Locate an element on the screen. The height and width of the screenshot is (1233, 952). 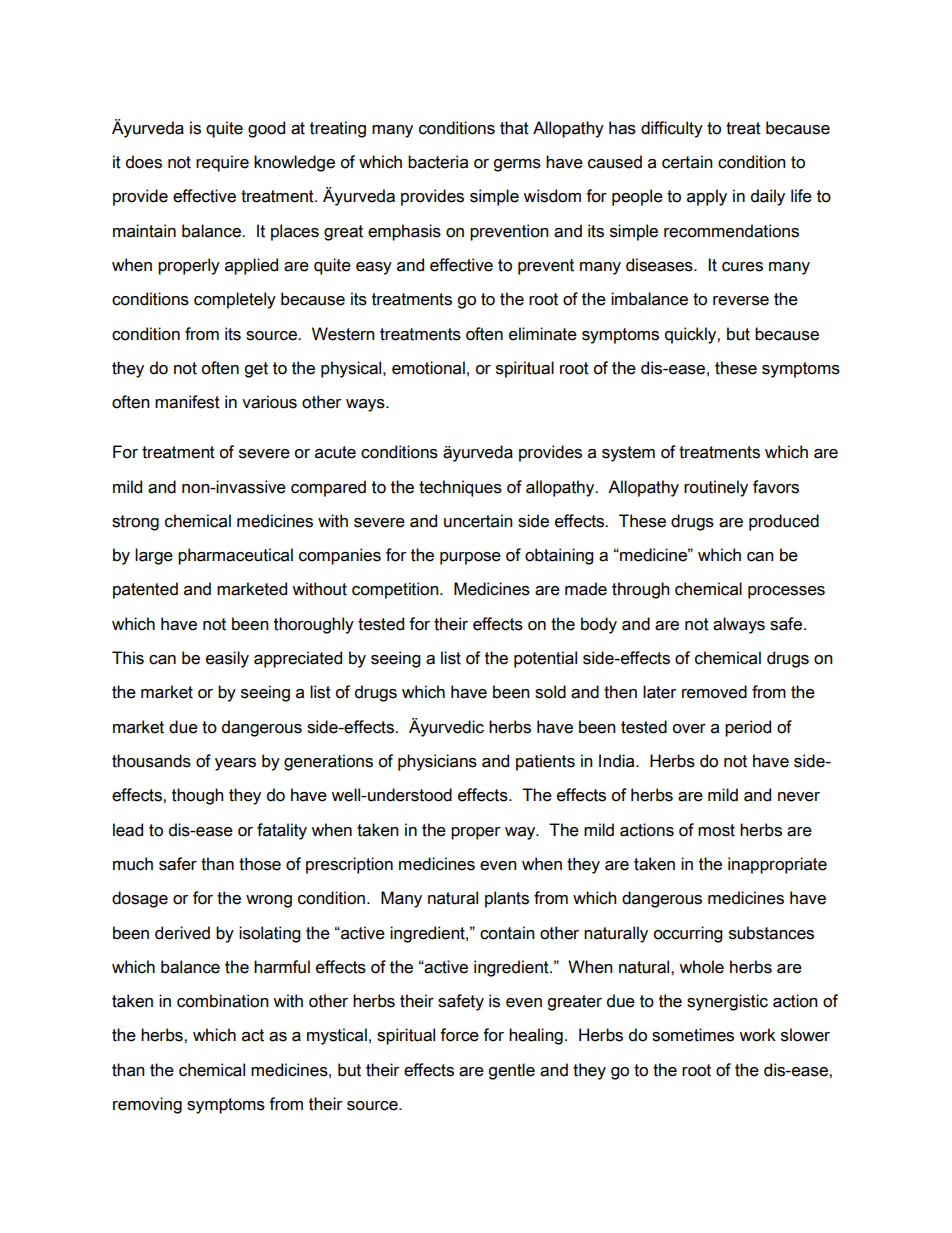
processes is located at coordinates (786, 592).
